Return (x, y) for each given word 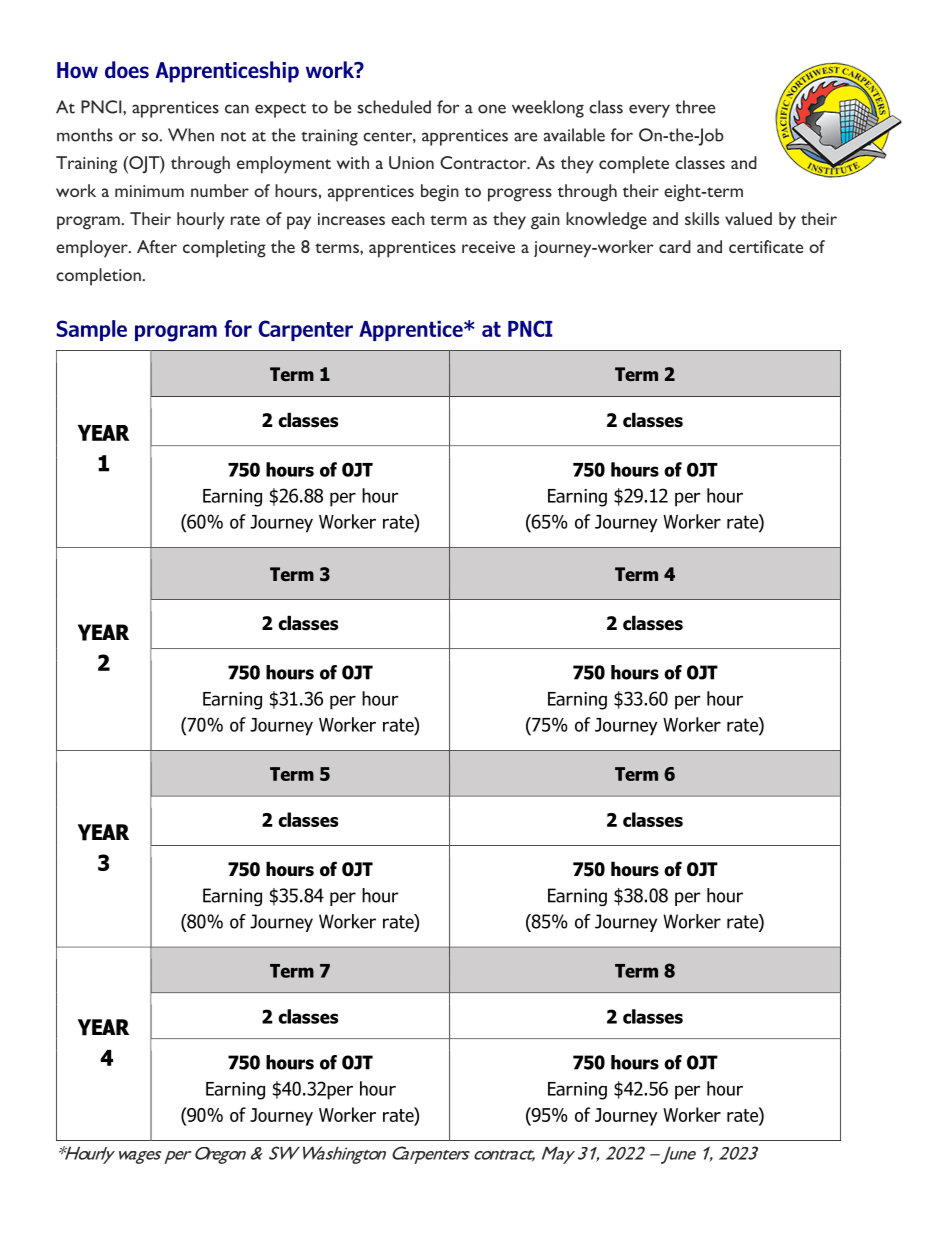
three (695, 107)
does (127, 70)
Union (411, 162)
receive (488, 247)
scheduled (394, 107)
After (157, 246)
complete (634, 165)
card (675, 246)
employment (284, 165)
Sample (92, 330)
